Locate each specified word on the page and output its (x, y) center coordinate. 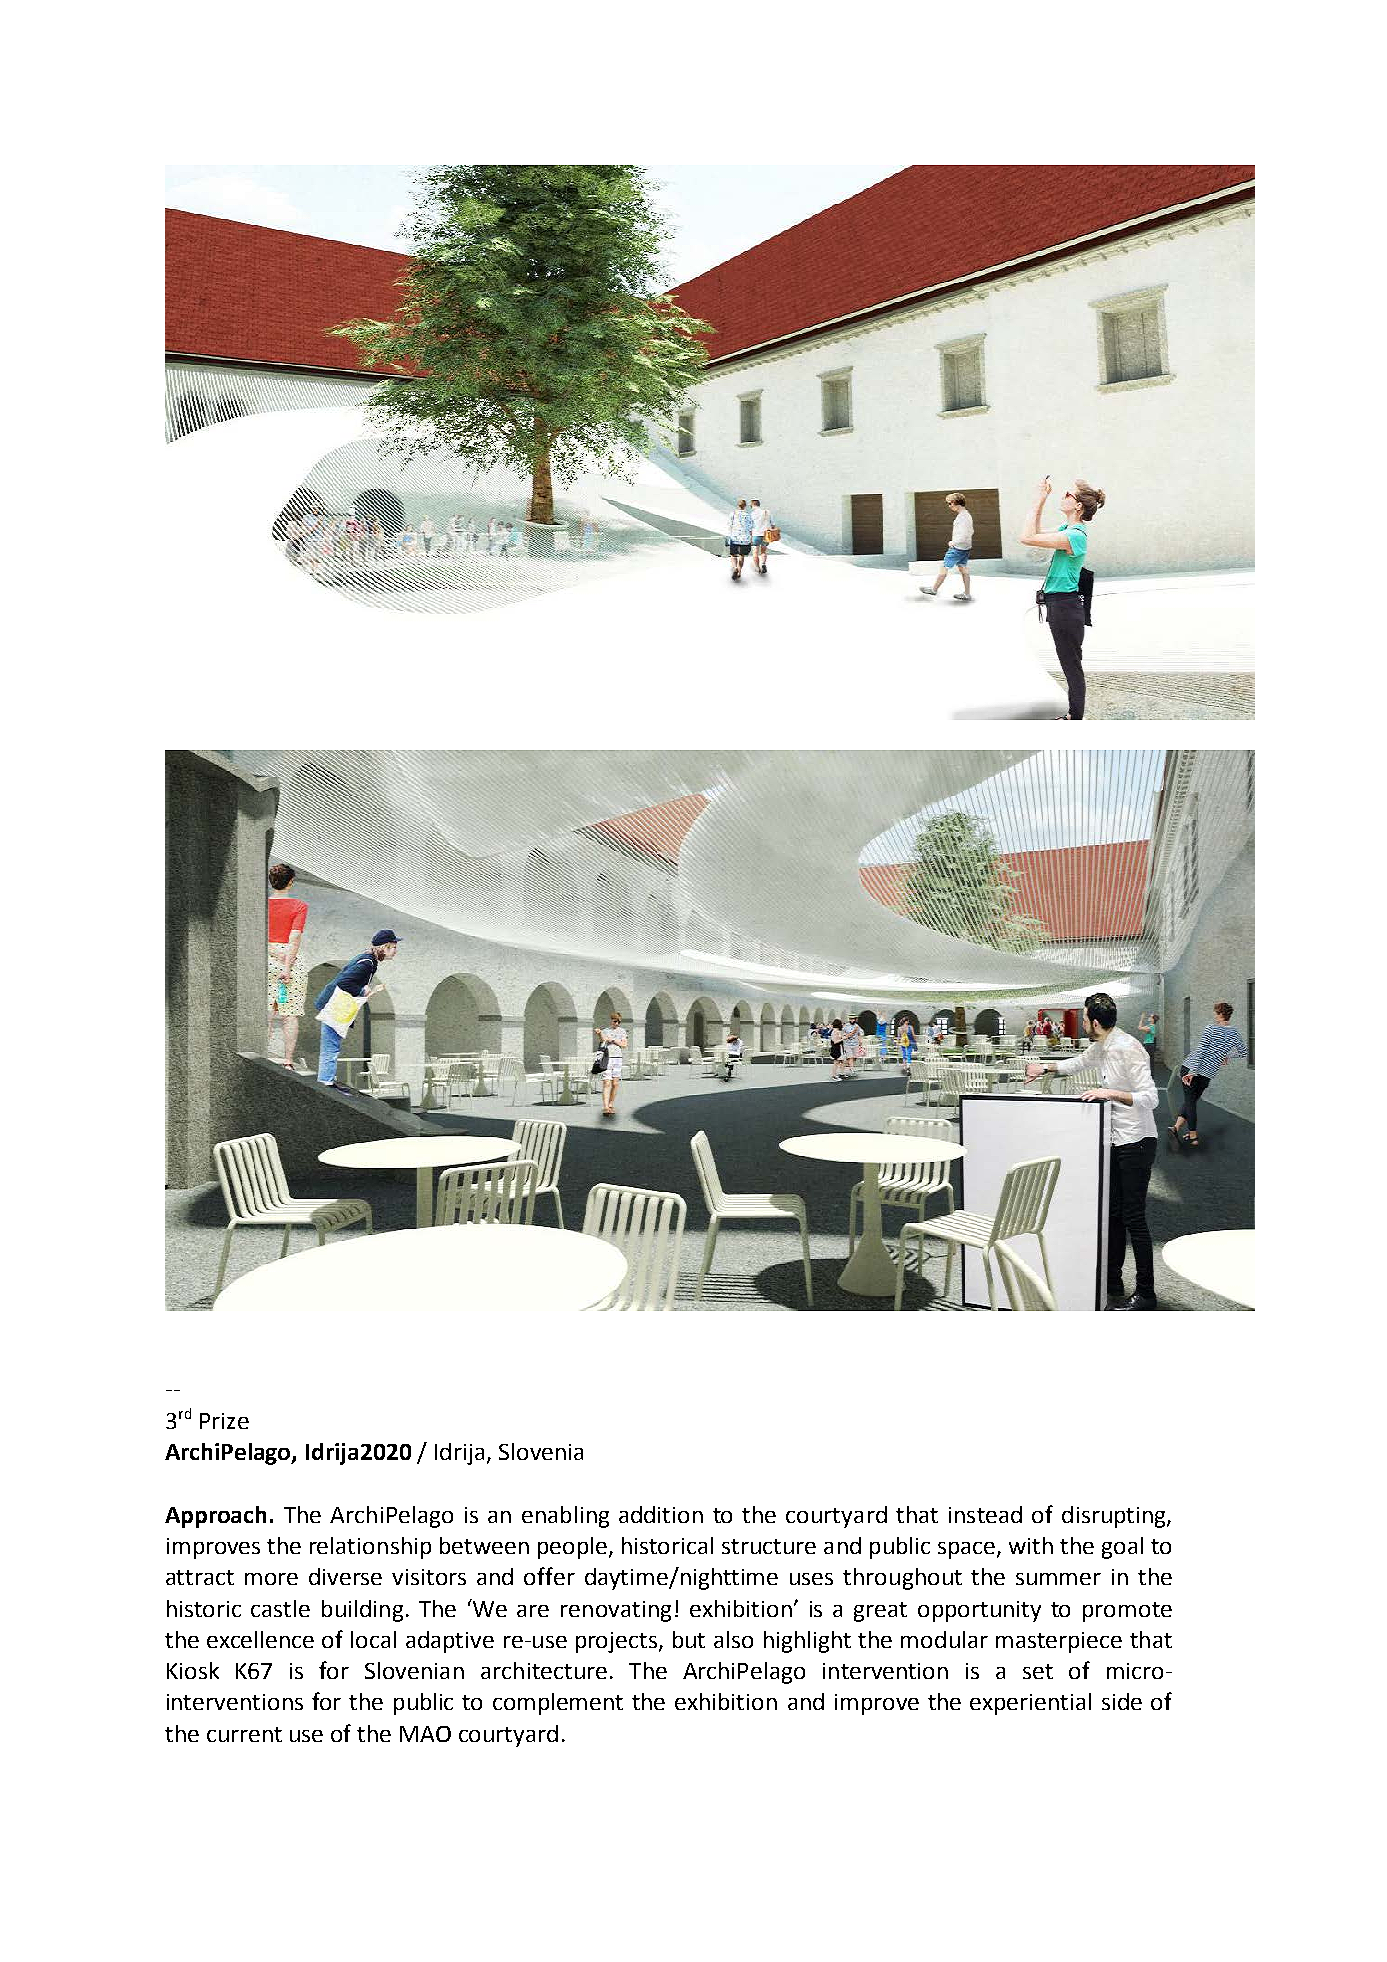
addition (661, 1514)
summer (1058, 1579)
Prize (224, 1421)
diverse (345, 1576)
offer (549, 1576)
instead (985, 1514)
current (244, 1734)
